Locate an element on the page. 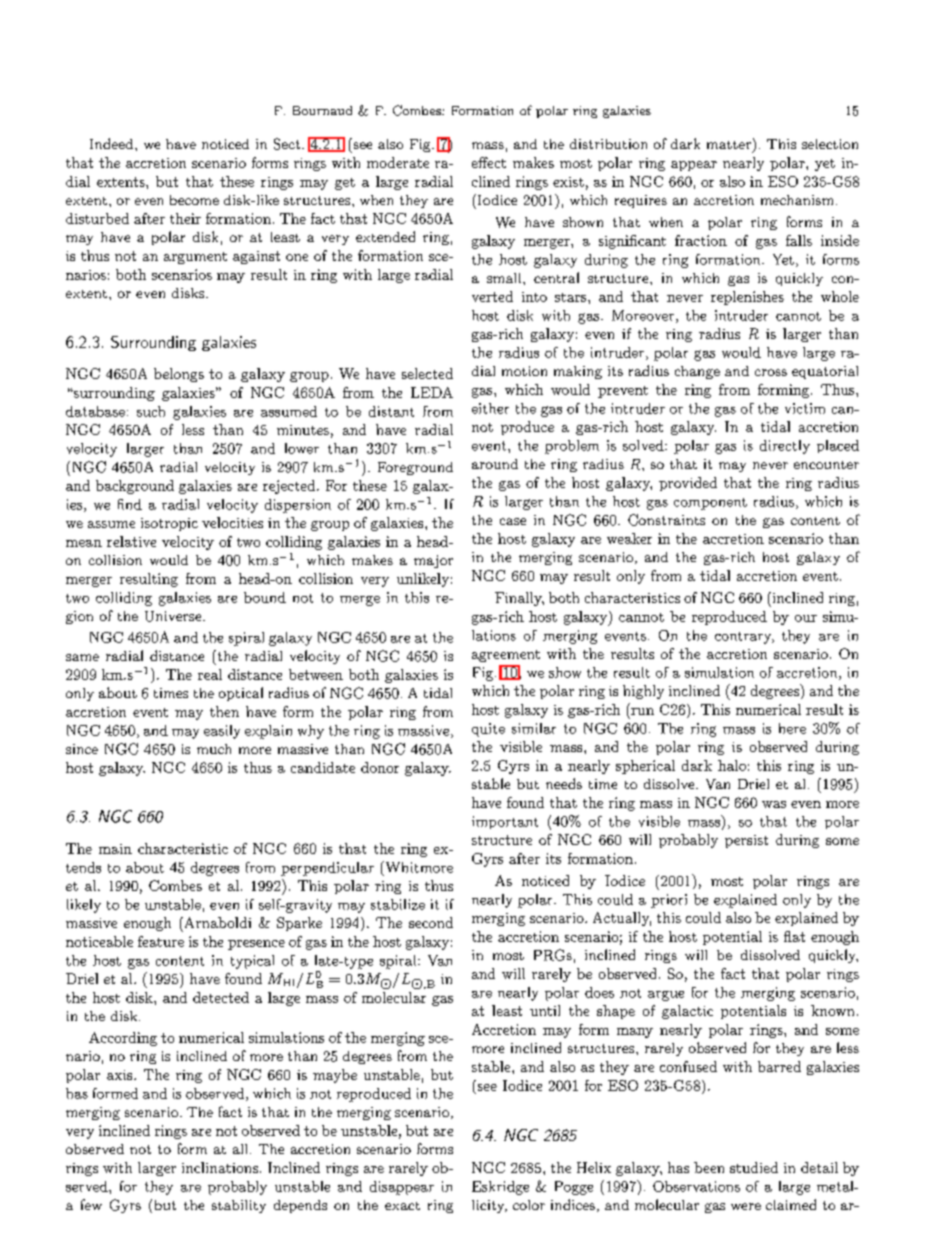 The height and width of the image is (1233, 952). persist is located at coordinates (746, 841).
